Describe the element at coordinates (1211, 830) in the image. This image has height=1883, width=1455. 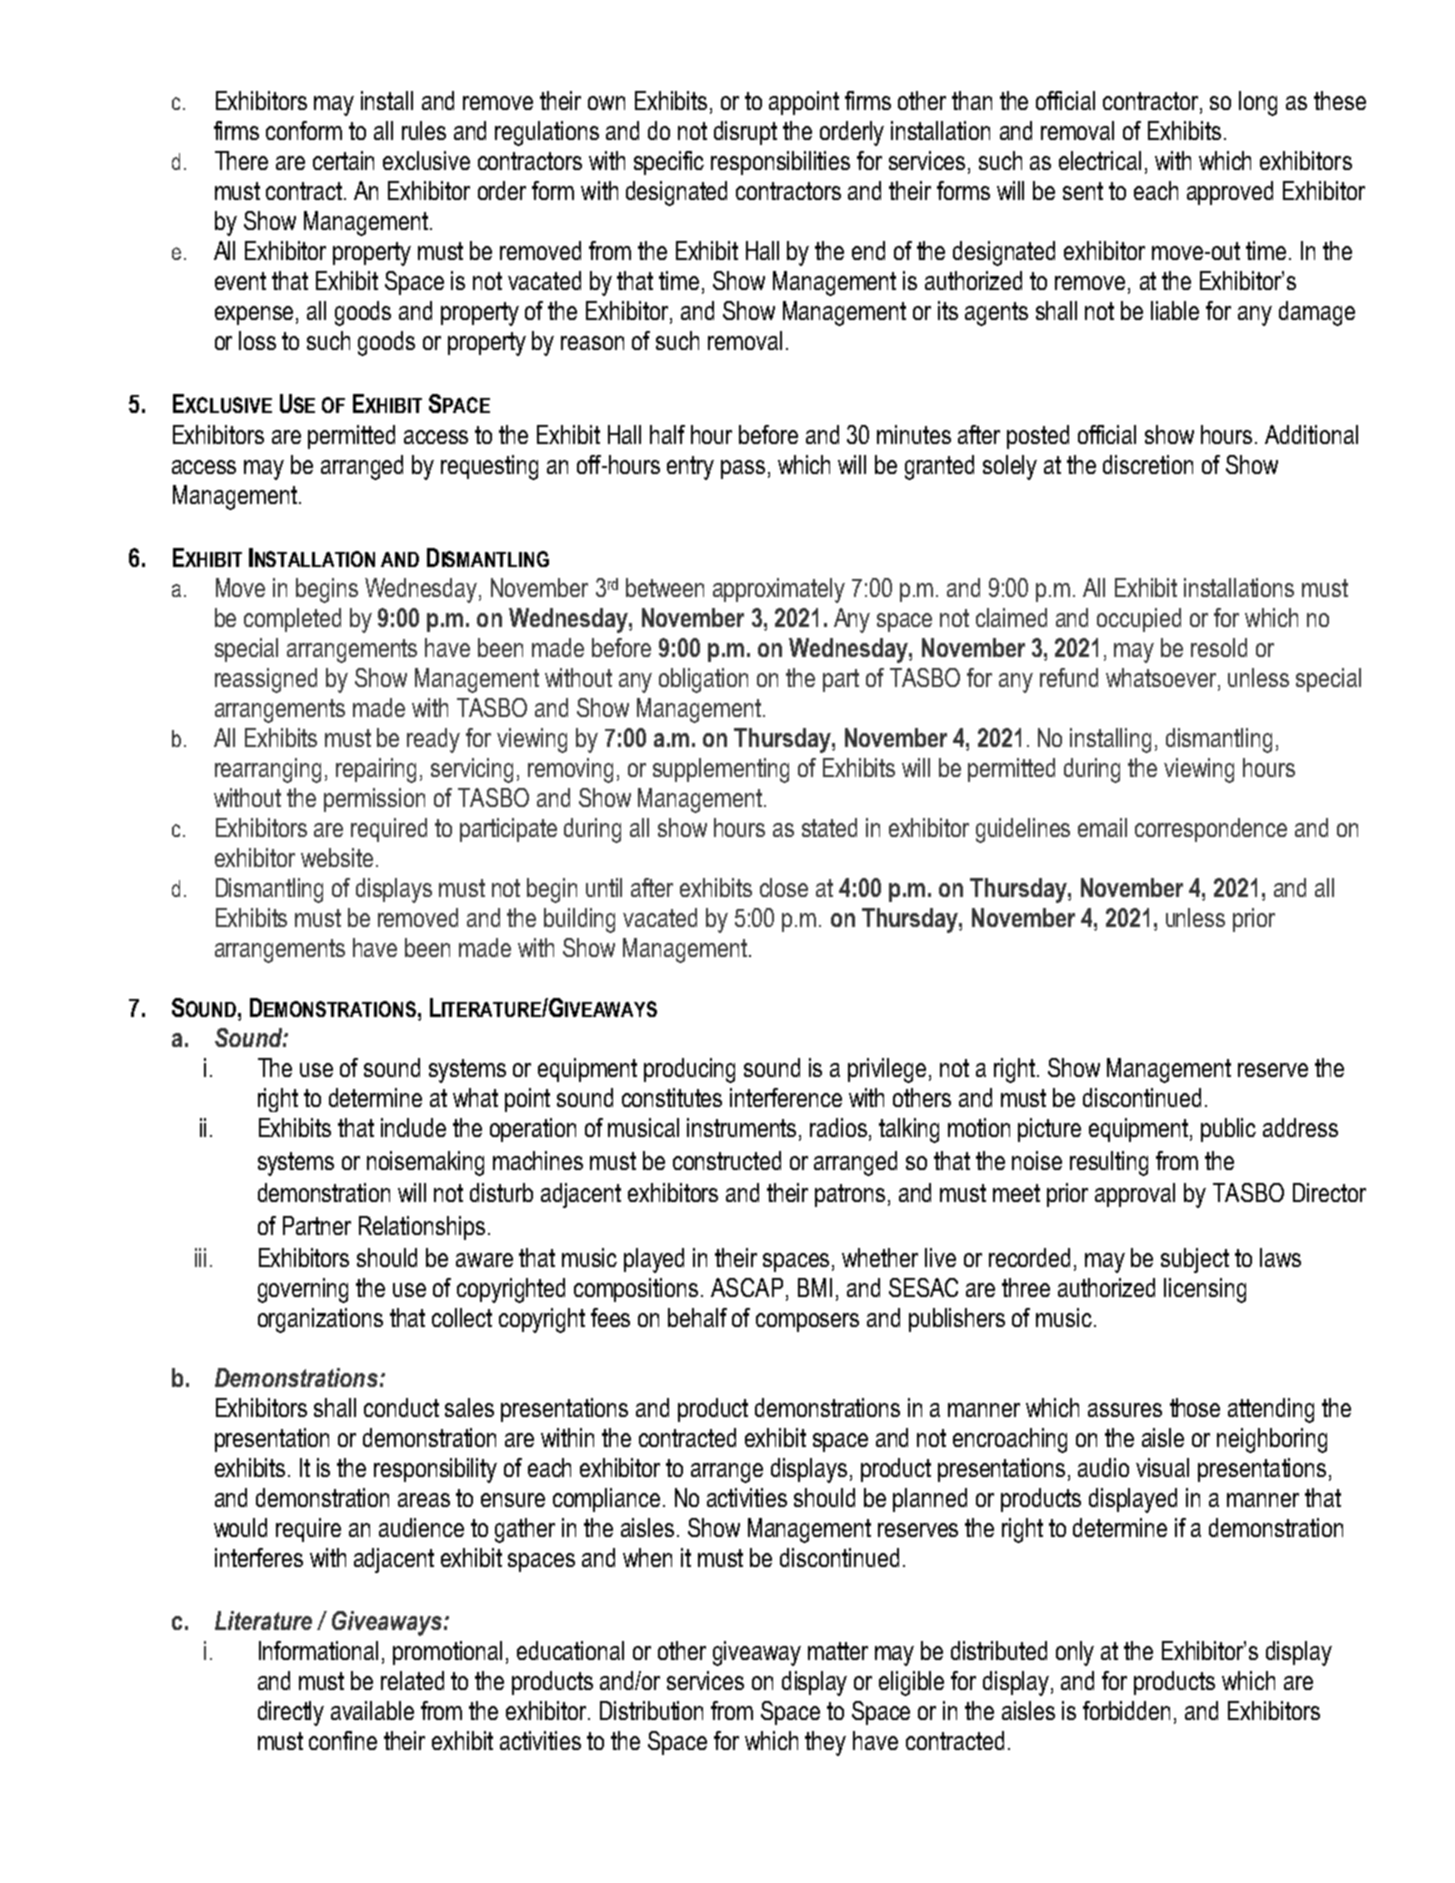
I see `correspondence` at that location.
